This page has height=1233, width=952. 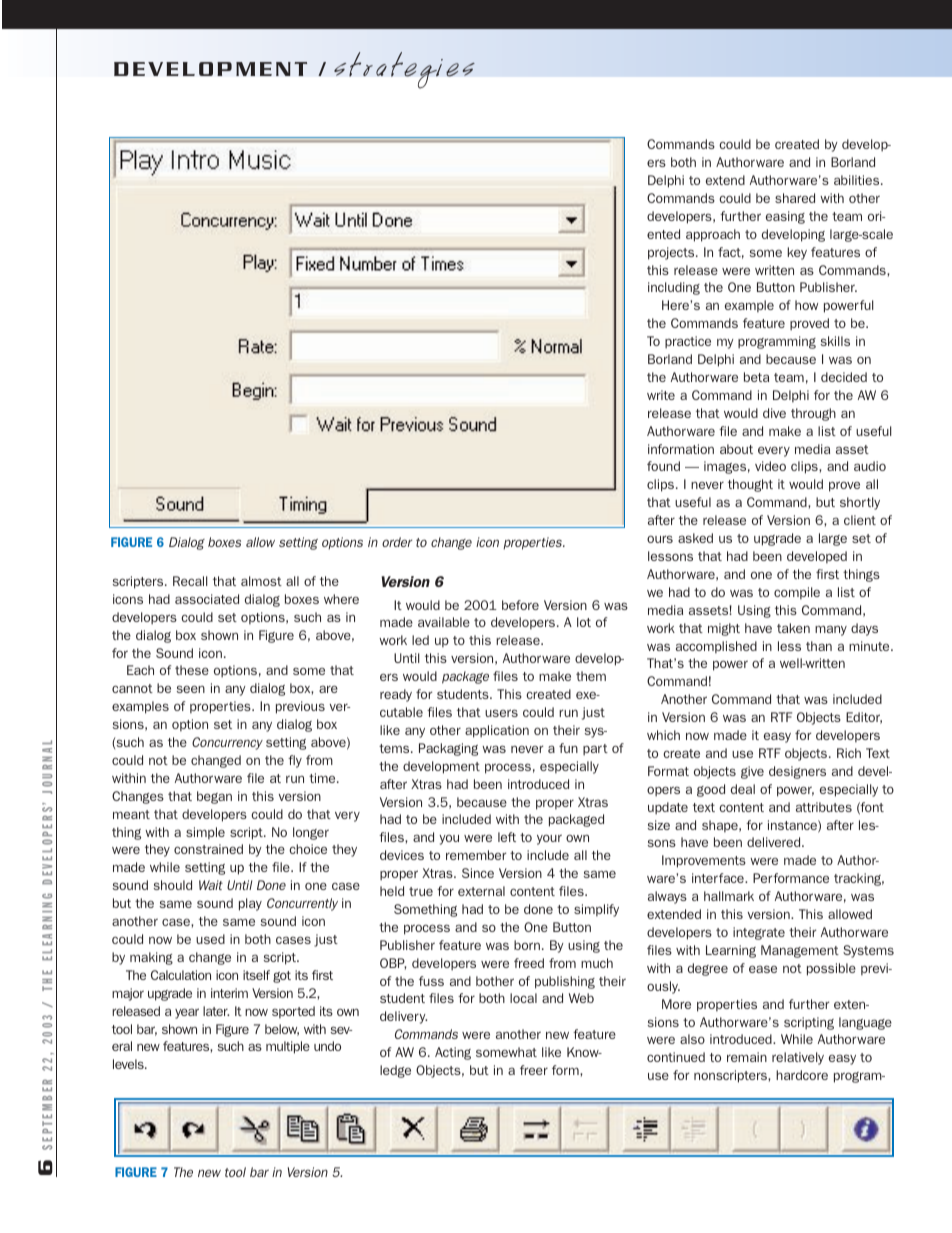 What do you see at coordinates (858, 180) in the page?
I see `abilities` at bounding box center [858, 180].
